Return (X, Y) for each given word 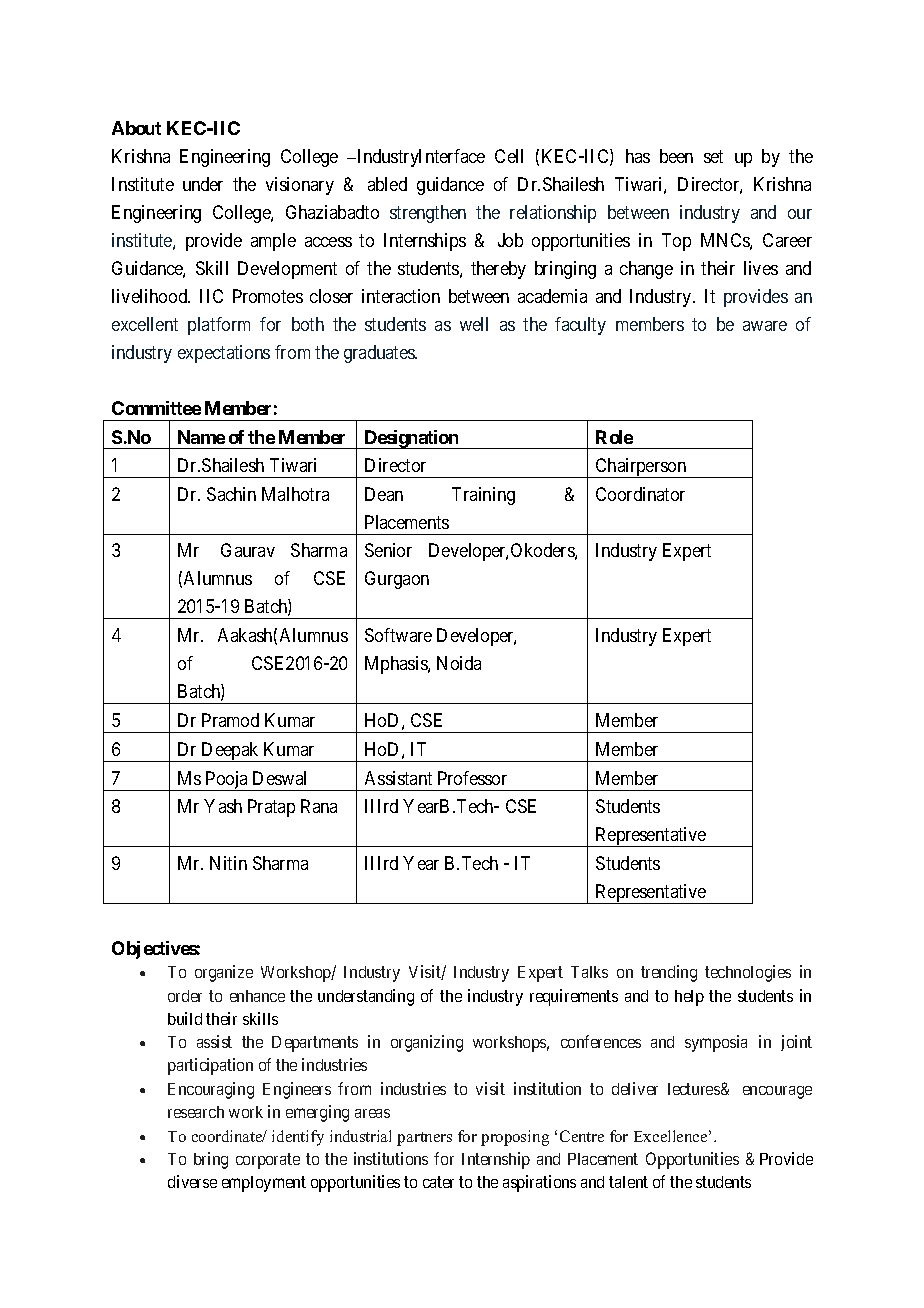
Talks (589, 972)
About (136, 128)
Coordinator (640, 494)
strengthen (428, 214)
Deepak (230, 752)
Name (201, 437)
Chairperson (641, 468)
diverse (192, 1181)
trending (669, 973)
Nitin (228, 863)
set (713, 156)
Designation (411, 439)
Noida (459, 663)
